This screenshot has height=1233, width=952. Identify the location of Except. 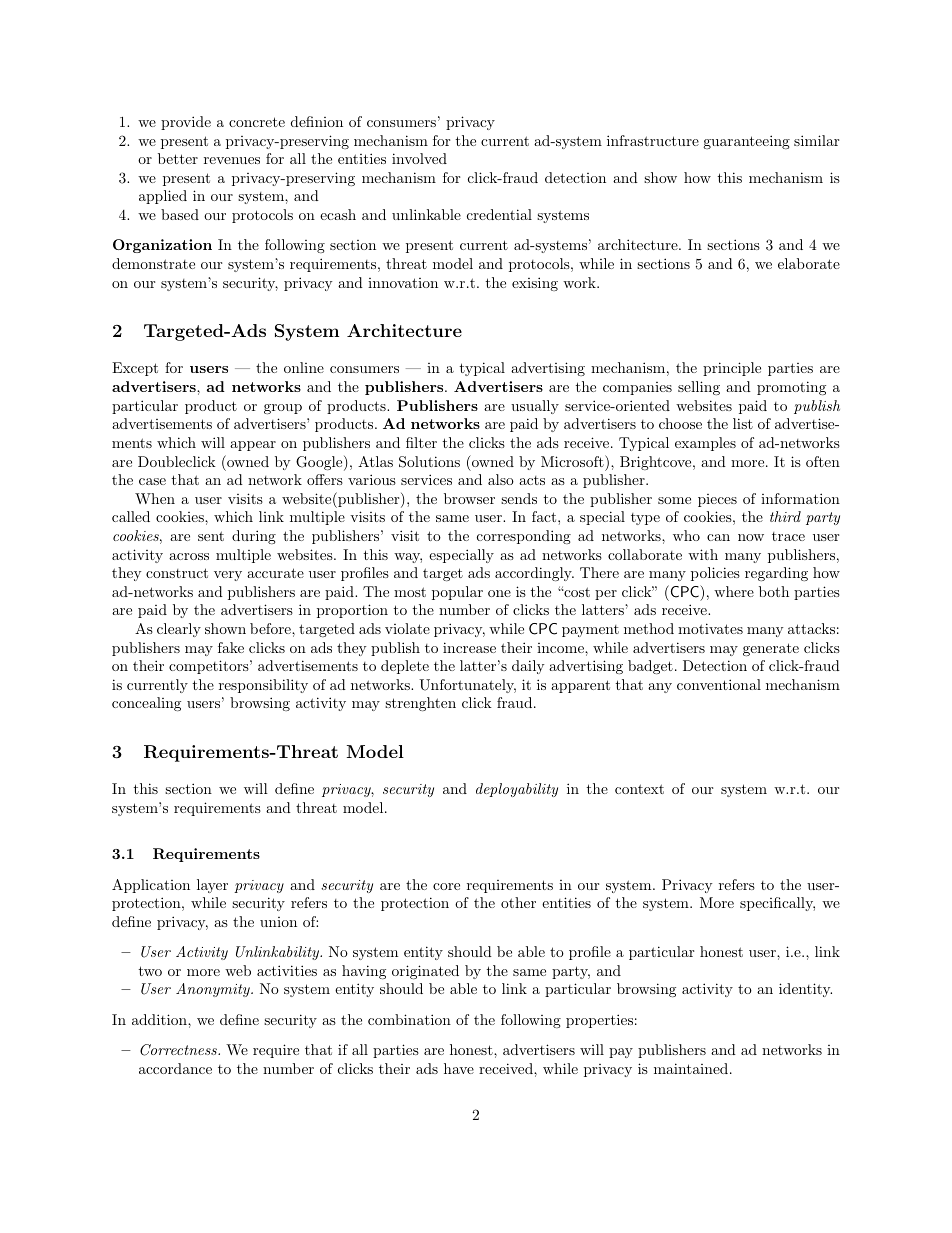
(135, 369).
